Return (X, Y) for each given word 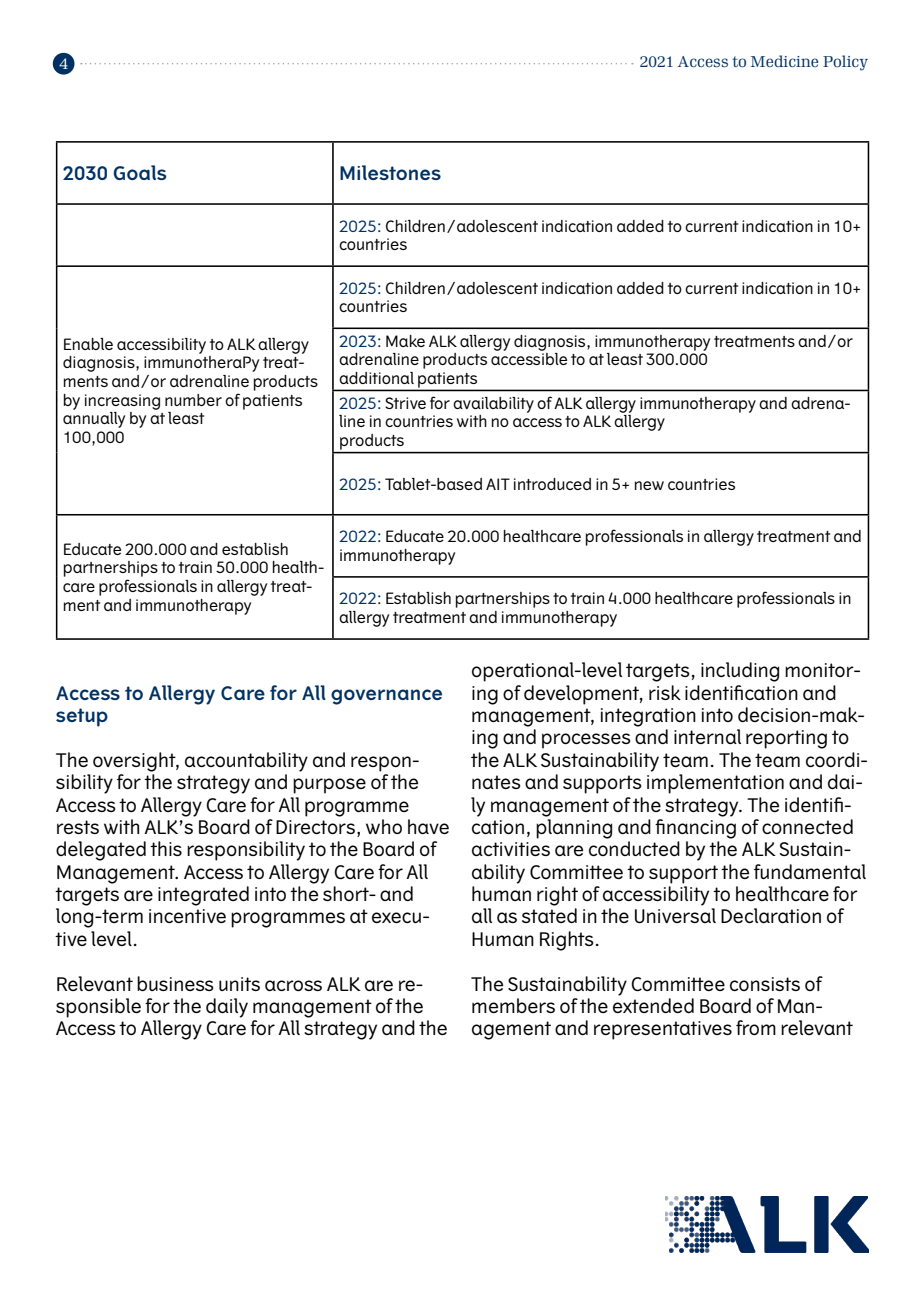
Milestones (390, 172)
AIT (498, 484)
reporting (786, 739)
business (175, 983)
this (166, 848)
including (740, 672)
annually (94, 420)
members (513, 1005)
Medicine (784, 61)
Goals (139, 172)
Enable (88, 344)
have (428, 826)
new (649, 485)
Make (405, 341)
